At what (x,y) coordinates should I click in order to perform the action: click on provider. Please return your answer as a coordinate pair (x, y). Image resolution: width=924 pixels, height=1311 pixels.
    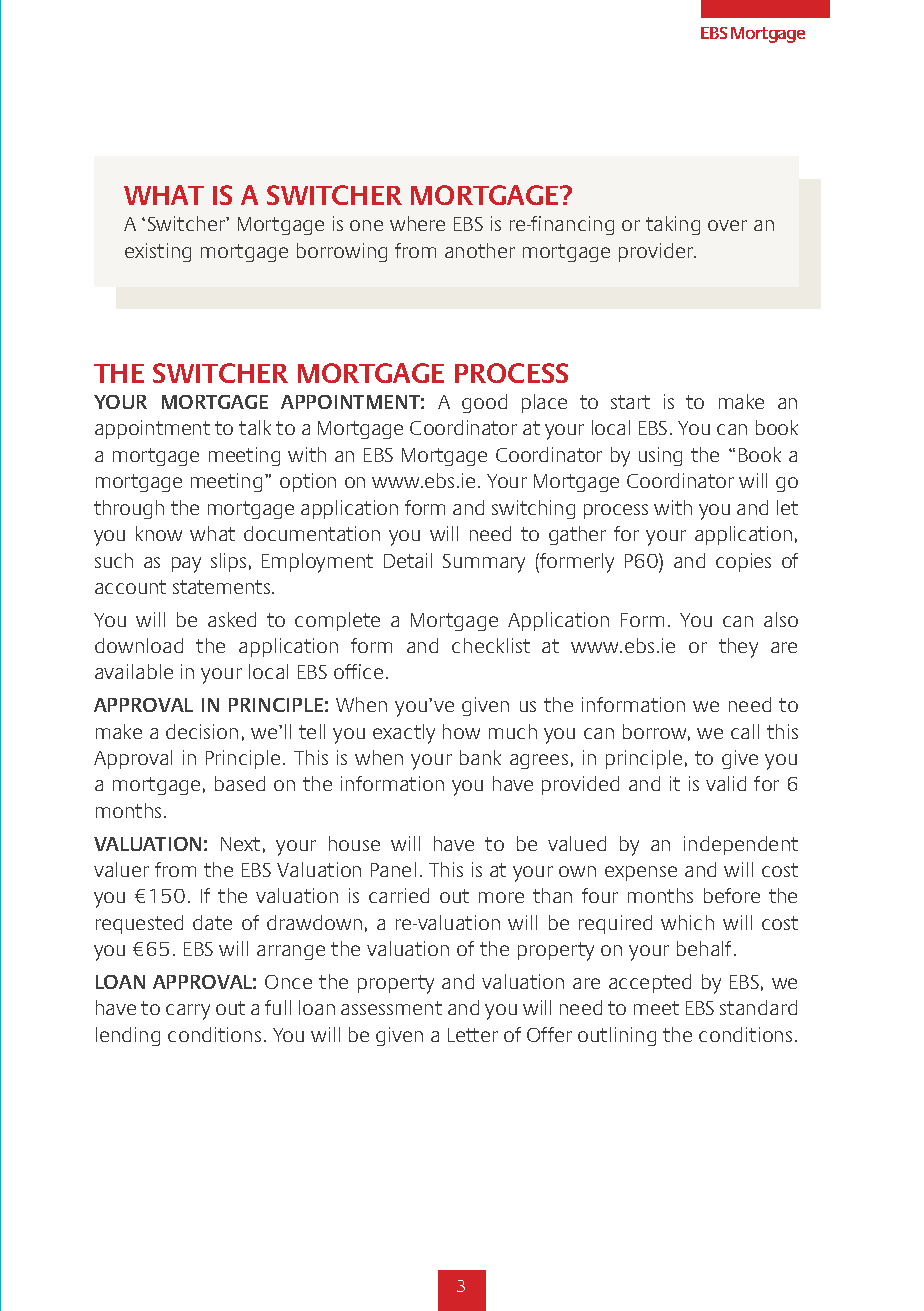
    Looking at the image, I should click on (657, 252).
